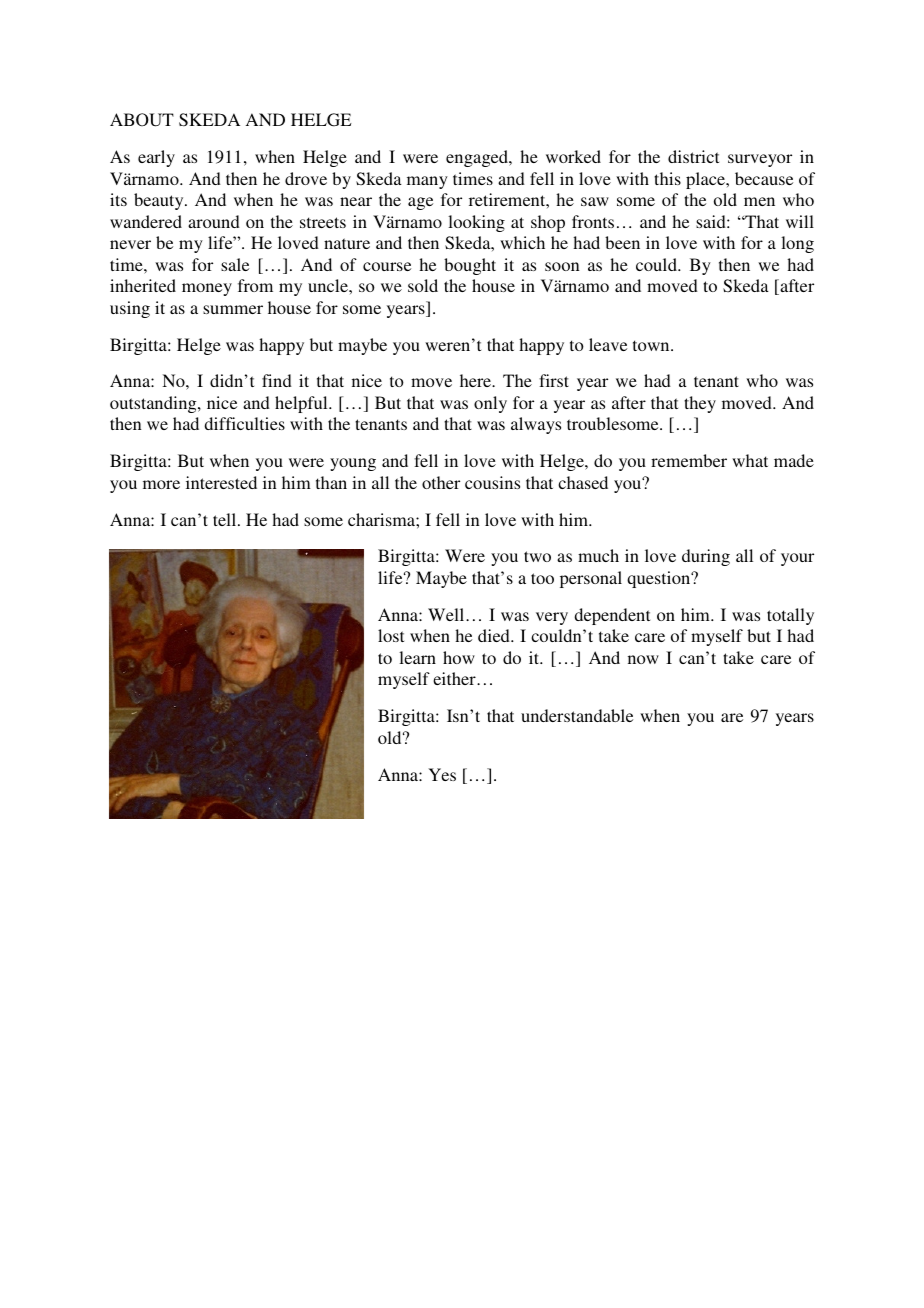 This screenshot has width=924, height=1308. I want to click on early, so click(156, 158).
